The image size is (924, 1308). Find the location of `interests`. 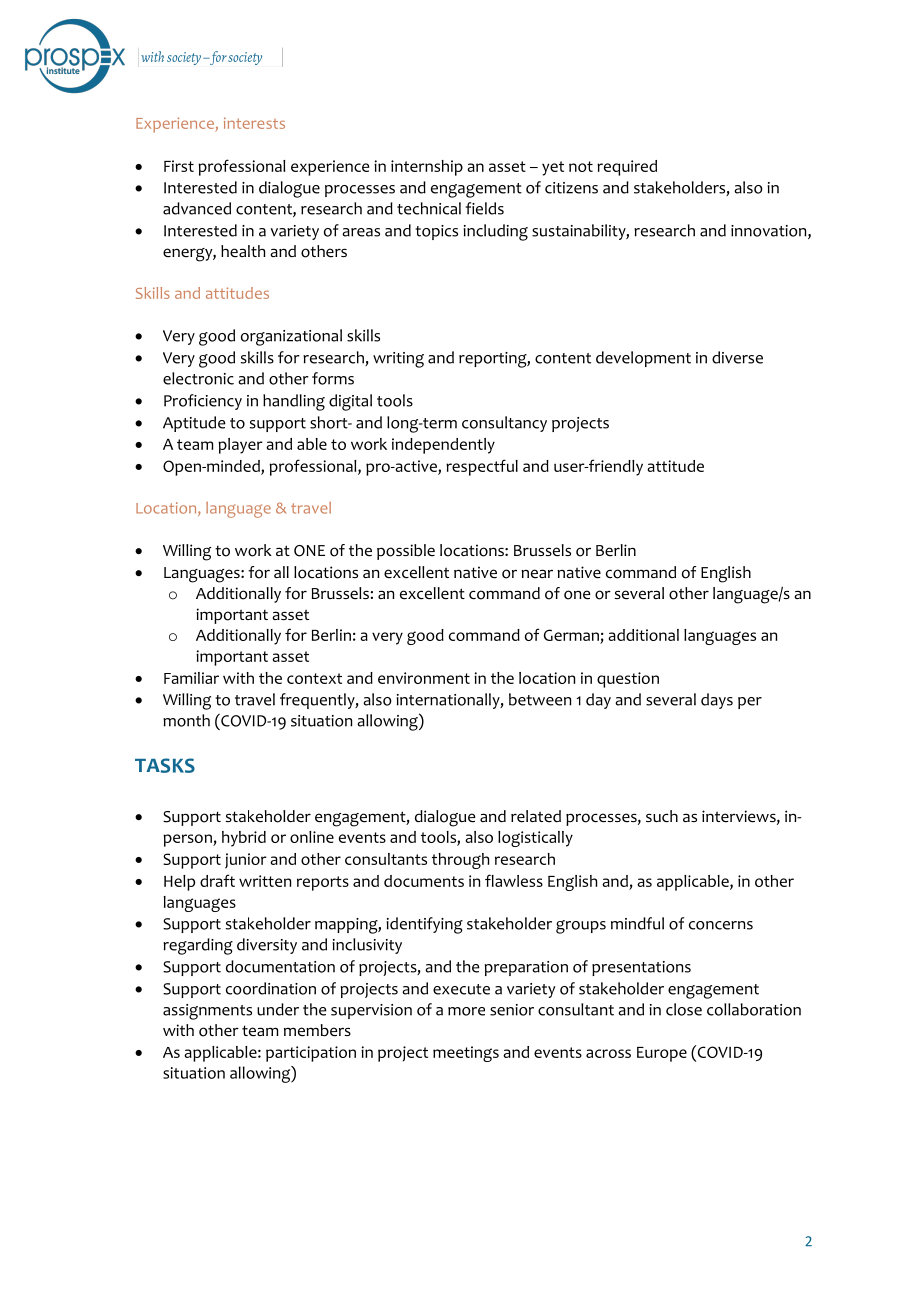

interests is located at coordinates (254, 123).
